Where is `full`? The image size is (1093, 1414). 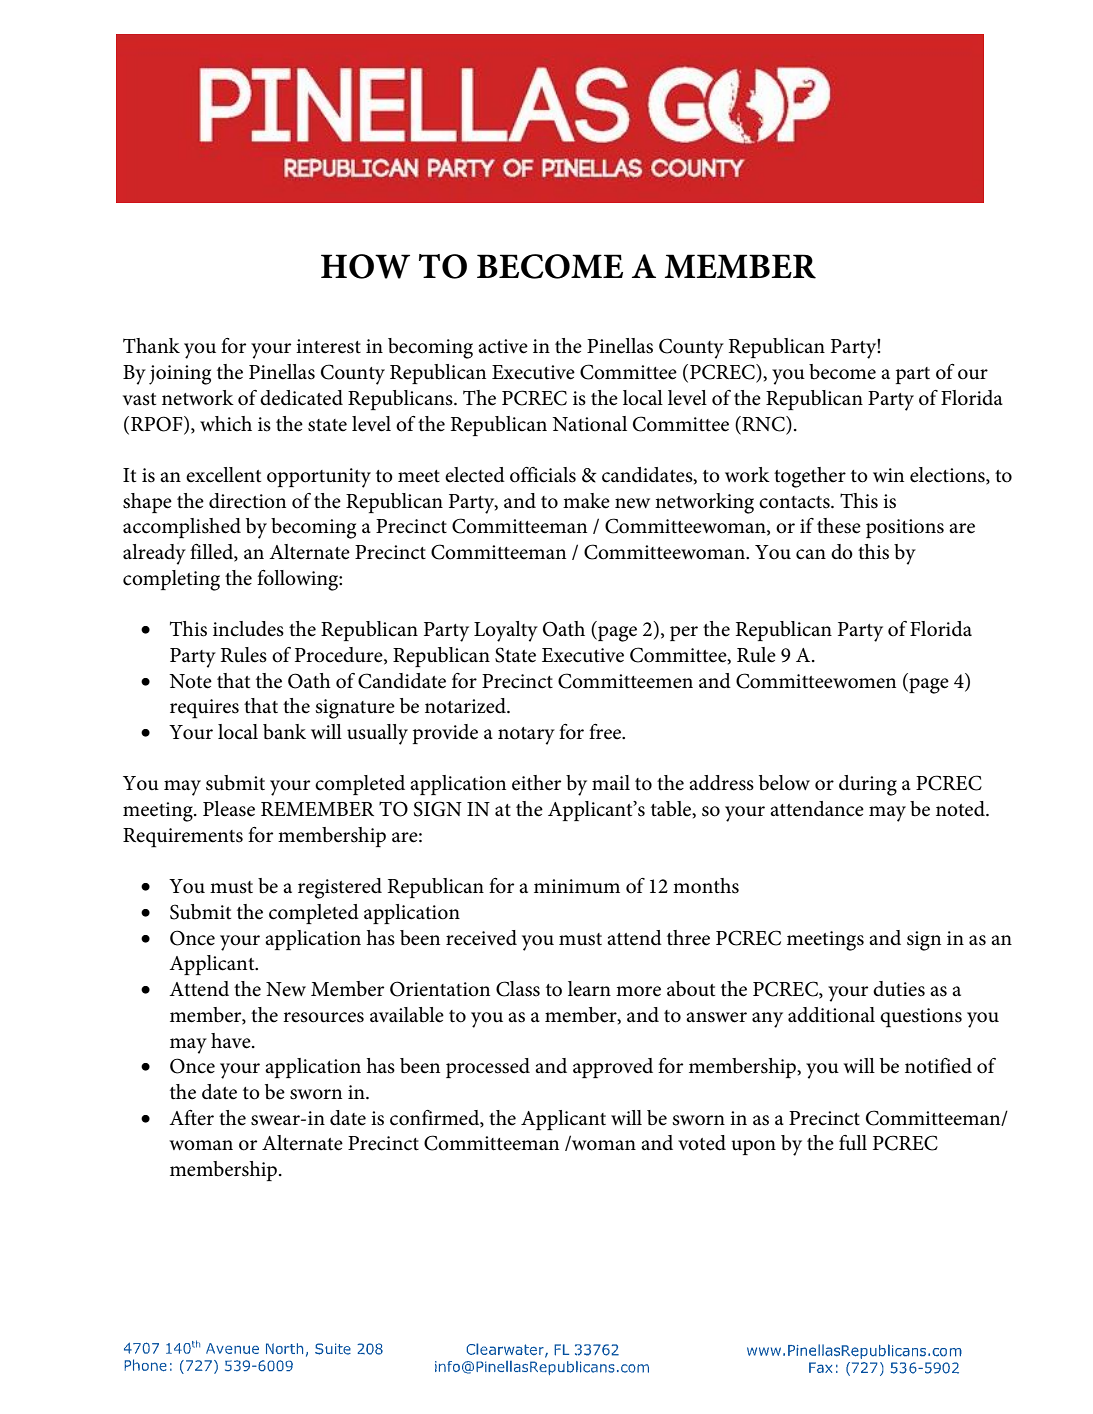
full is located at coordinates (853, 1143).
